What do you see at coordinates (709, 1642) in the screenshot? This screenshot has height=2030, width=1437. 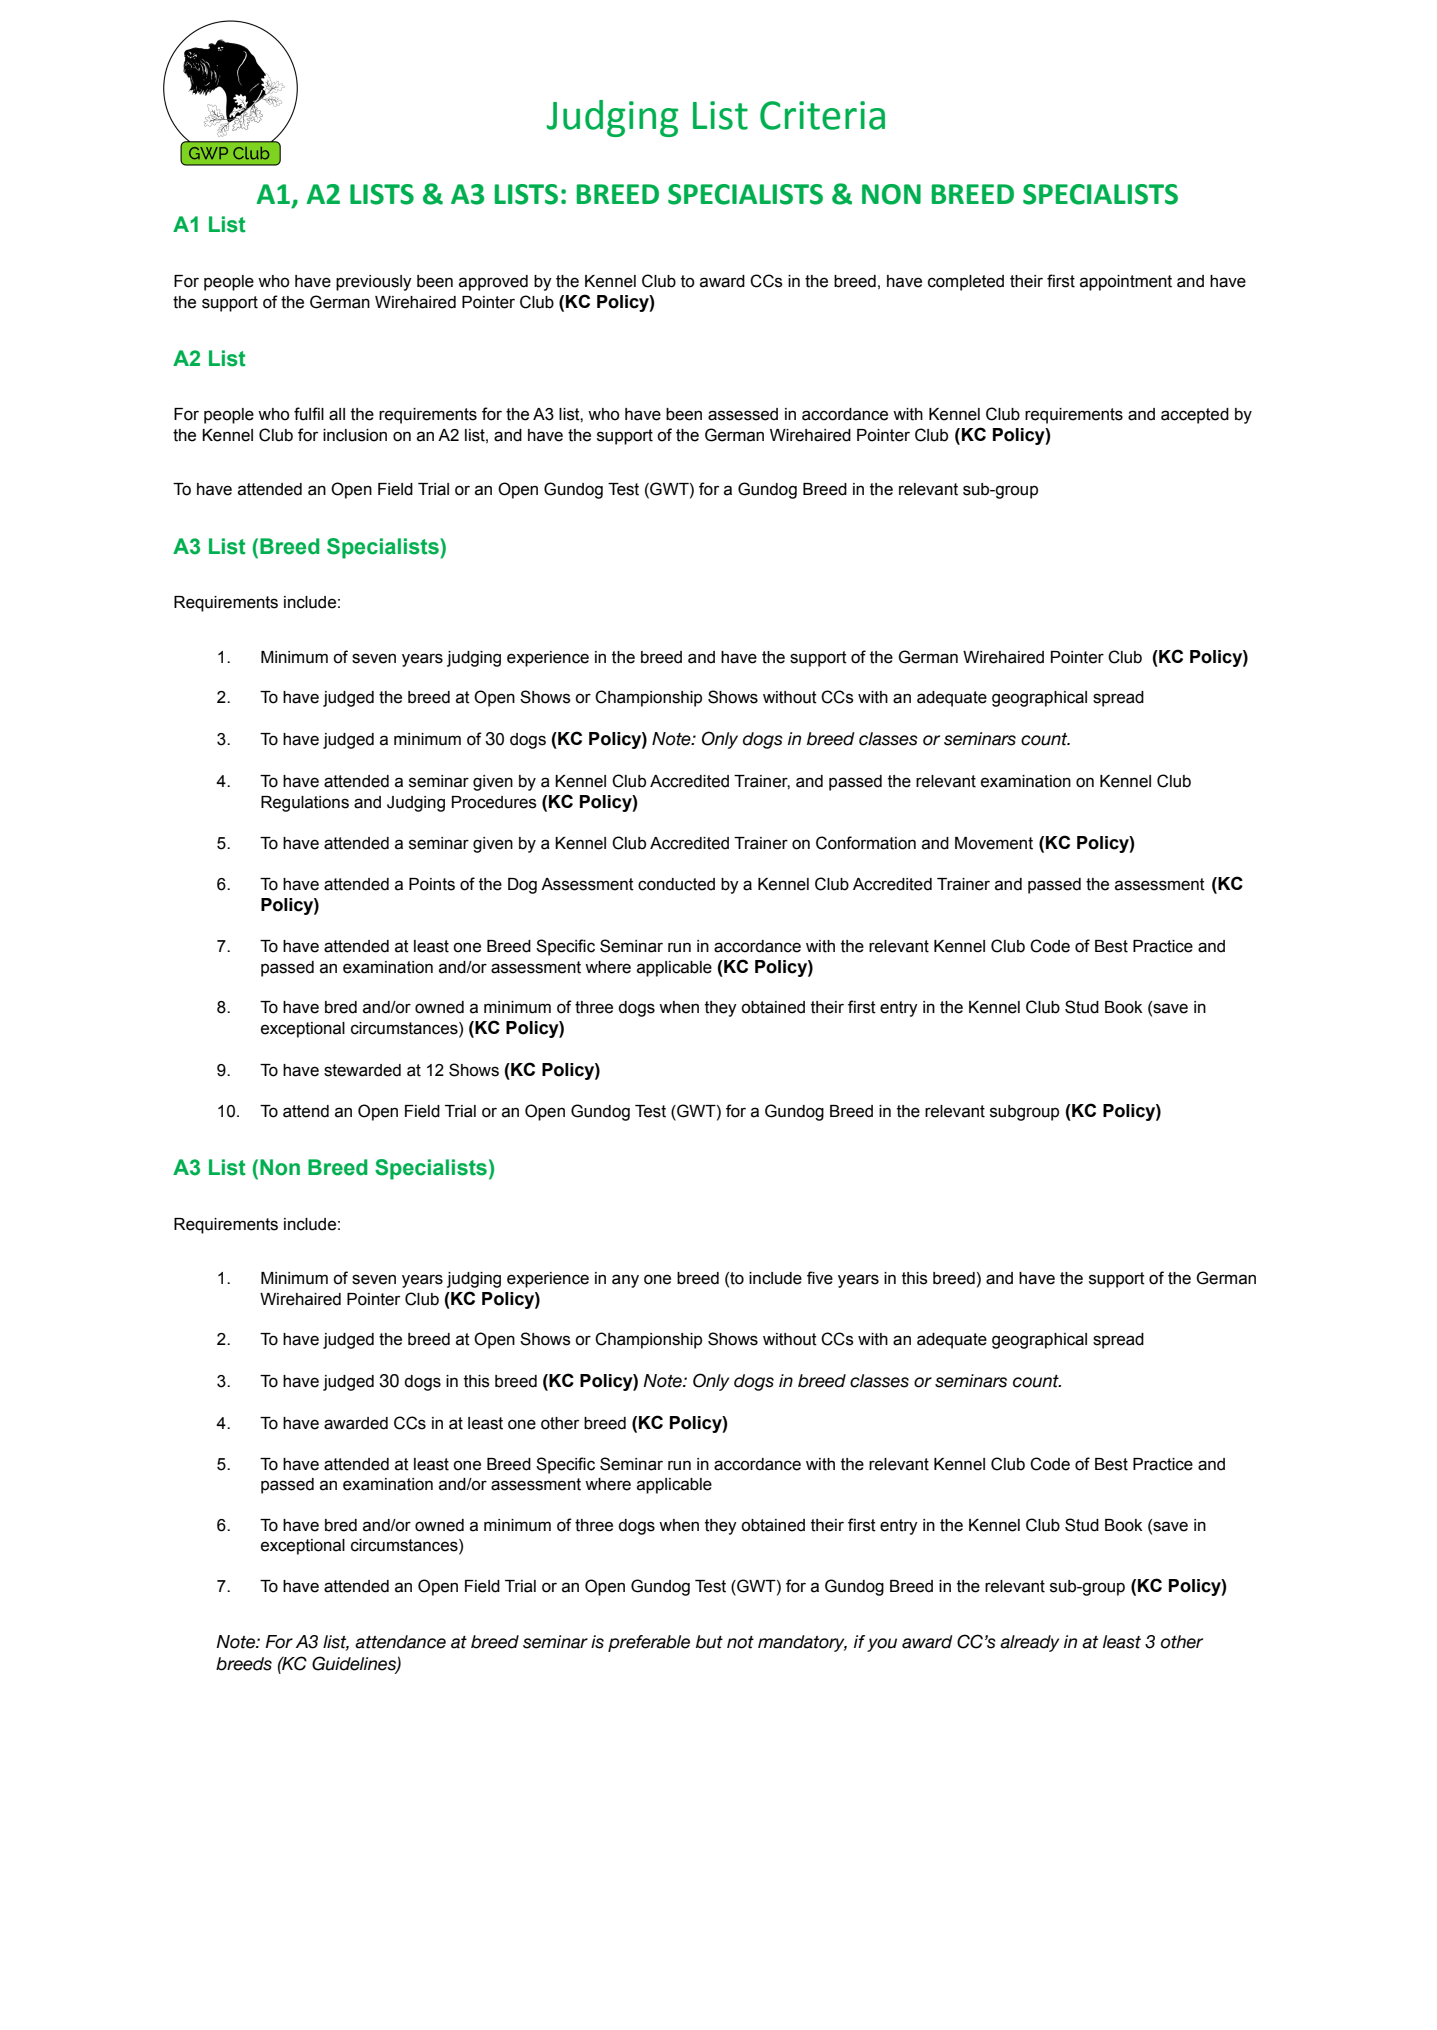 I see `but` at bounding box center [709, 1642].
